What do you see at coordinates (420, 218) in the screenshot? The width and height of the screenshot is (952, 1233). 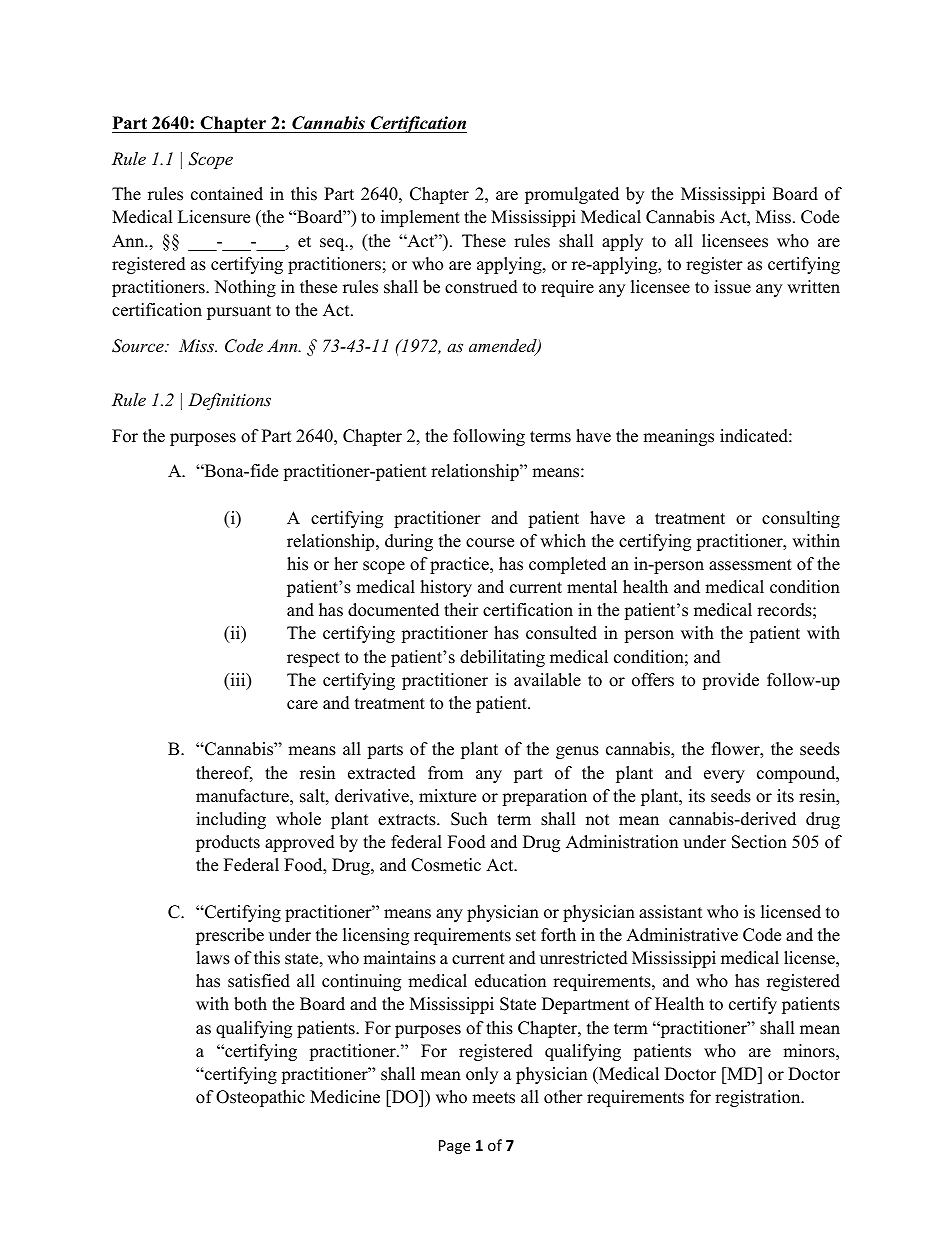 I see `implement` at bounding box center [420, 218].
